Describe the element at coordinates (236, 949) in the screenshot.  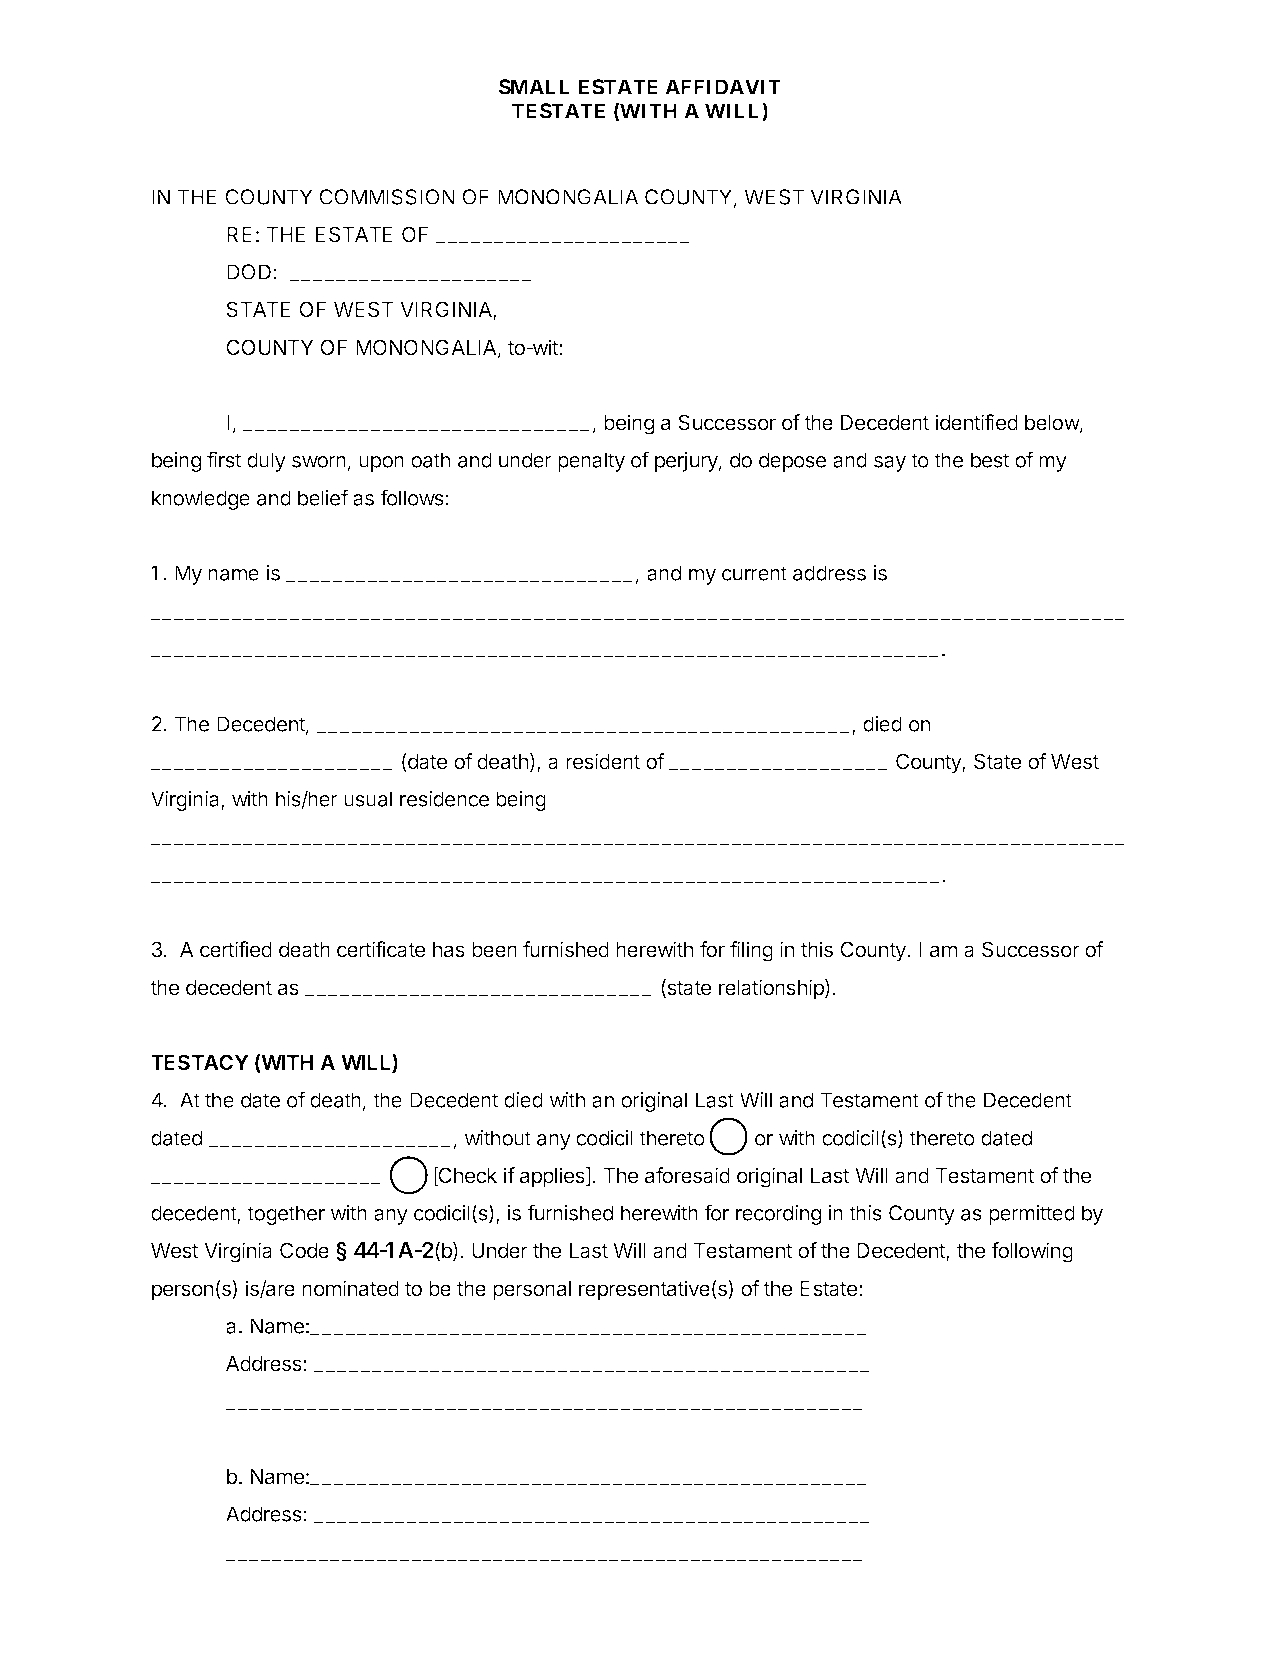
I see `certified` at that location.
